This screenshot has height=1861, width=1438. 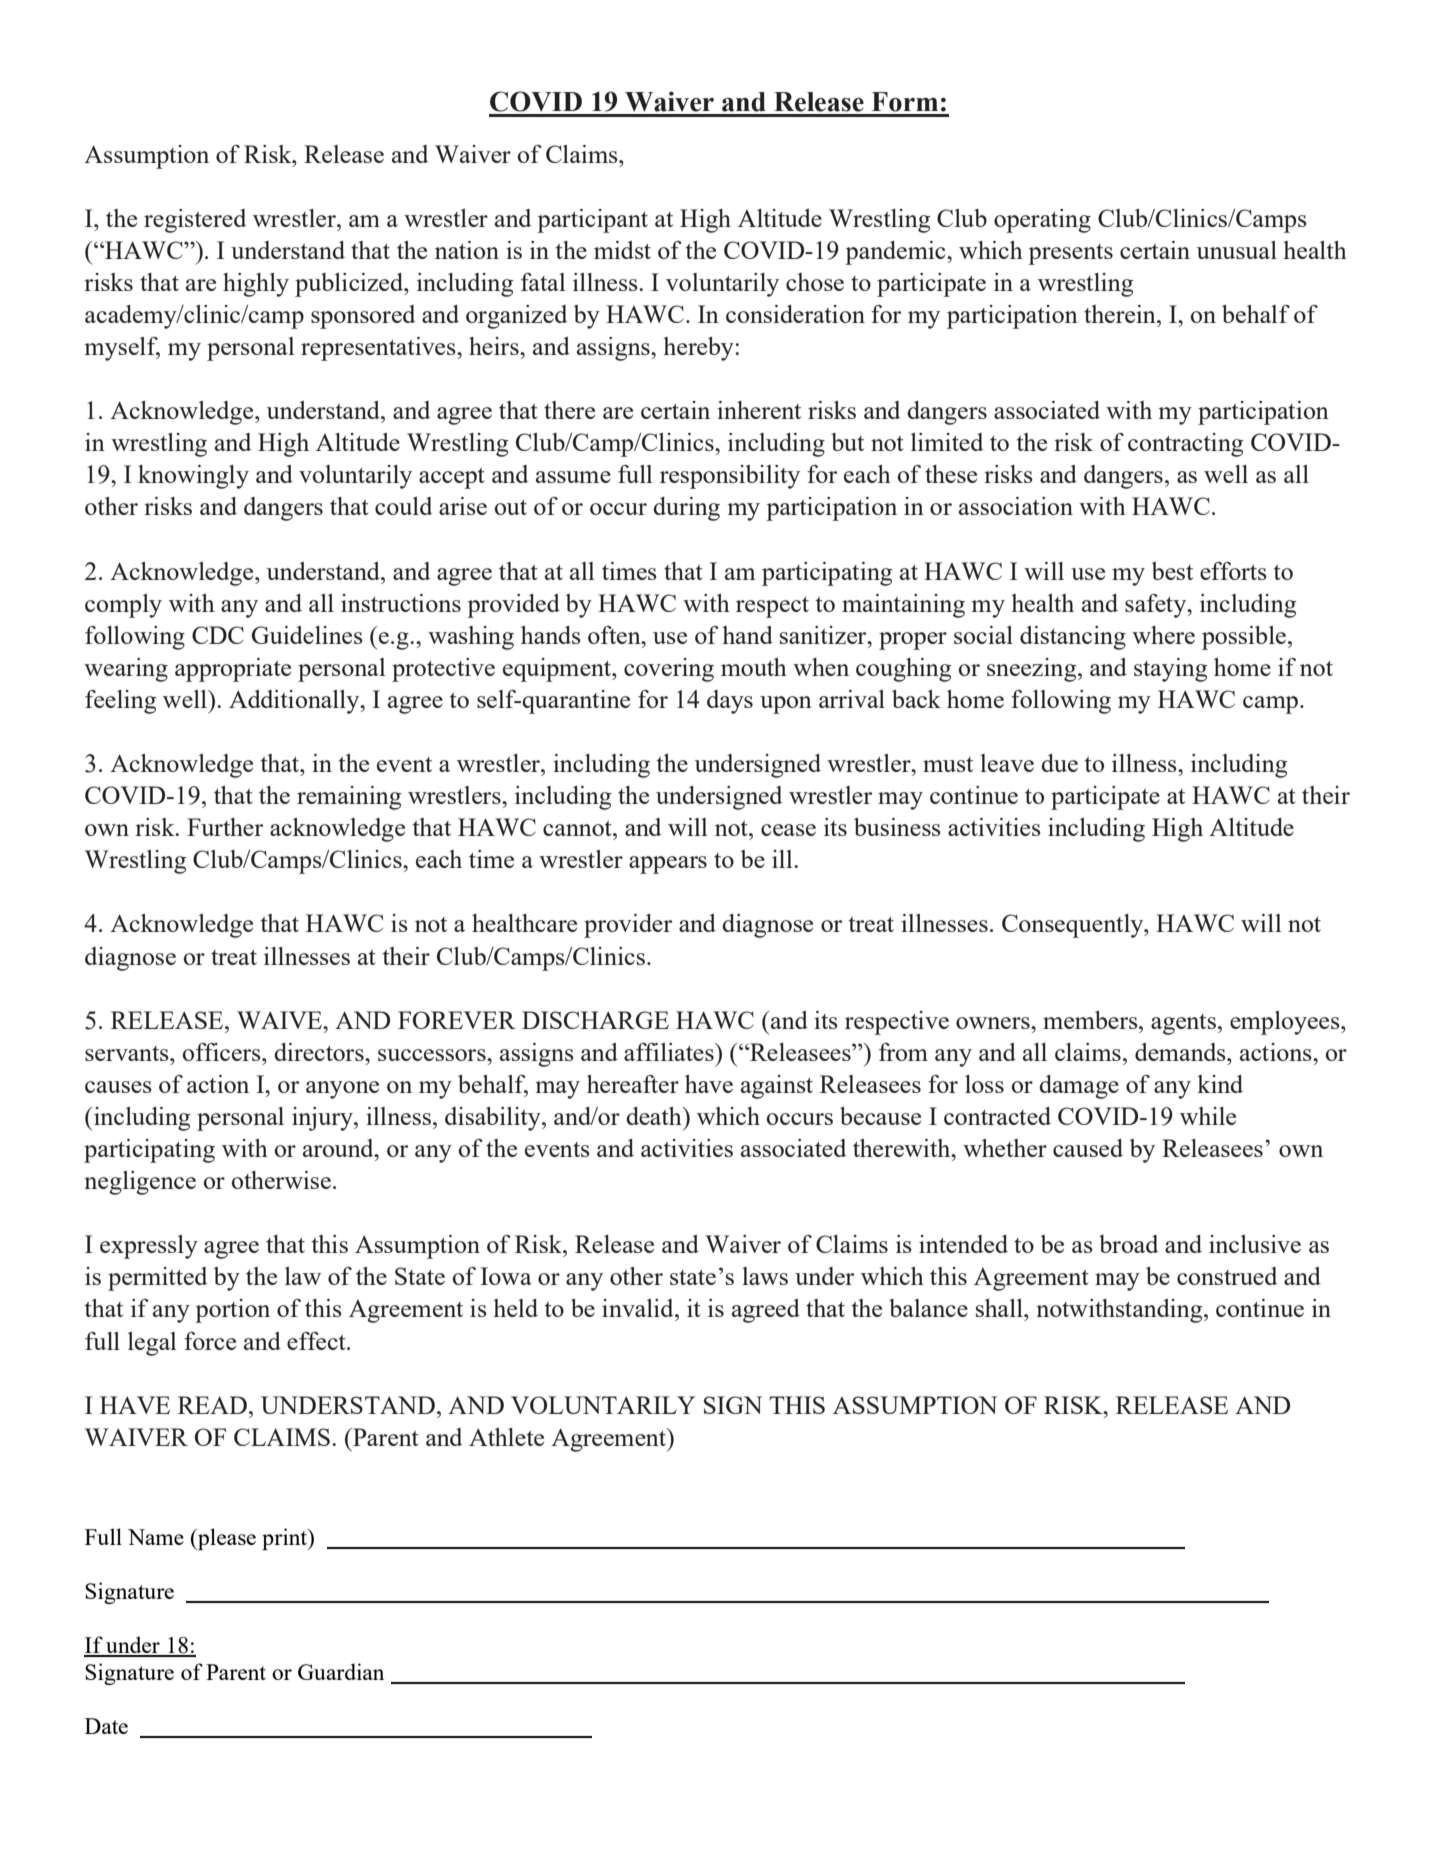 What do you see at coordinates (341, 1671) in the screenshot?
I see `Guardian` at bounding box center [341, 1671].
